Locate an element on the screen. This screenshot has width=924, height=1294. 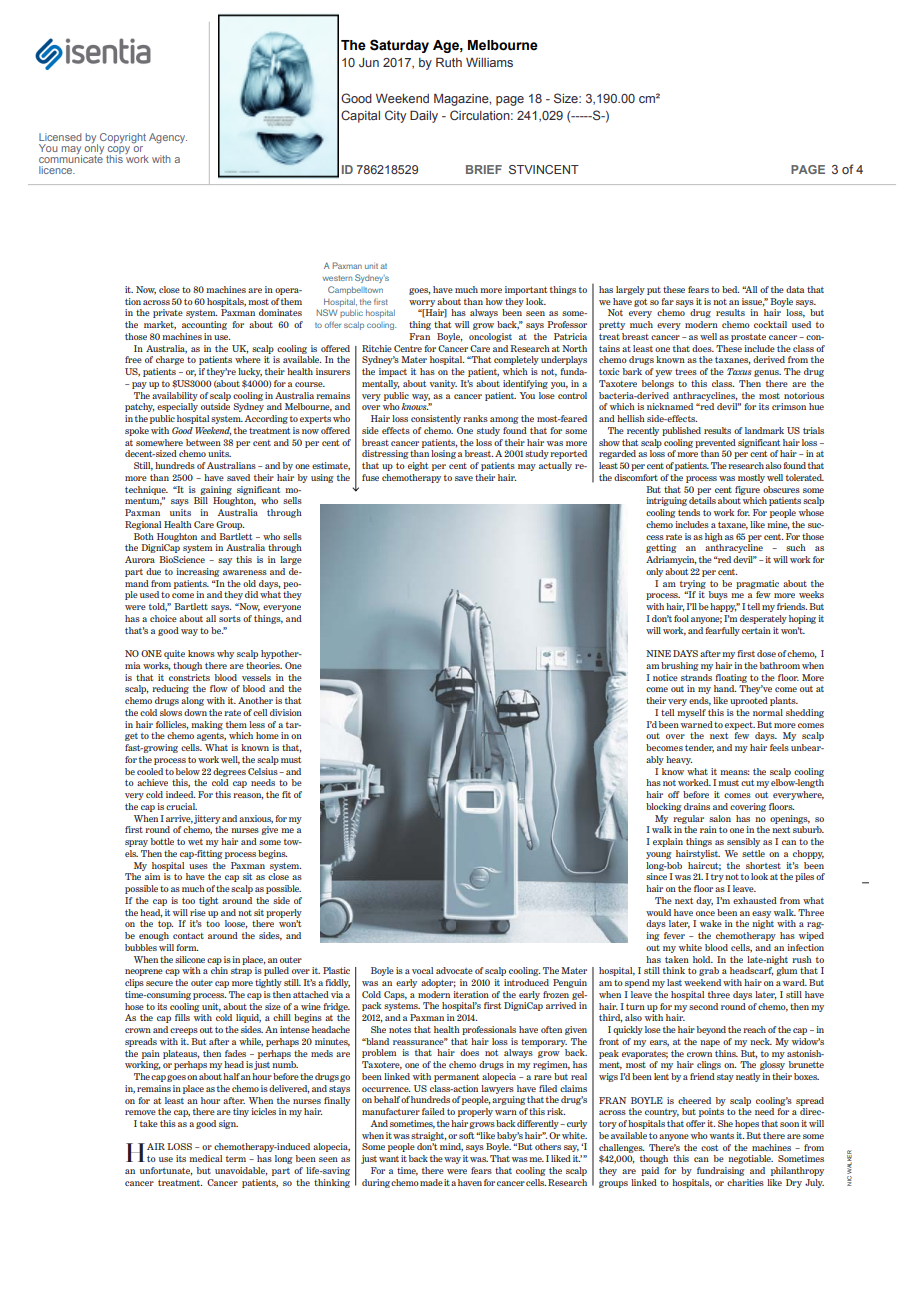
exhausted is located at coordinates (755, 900).
